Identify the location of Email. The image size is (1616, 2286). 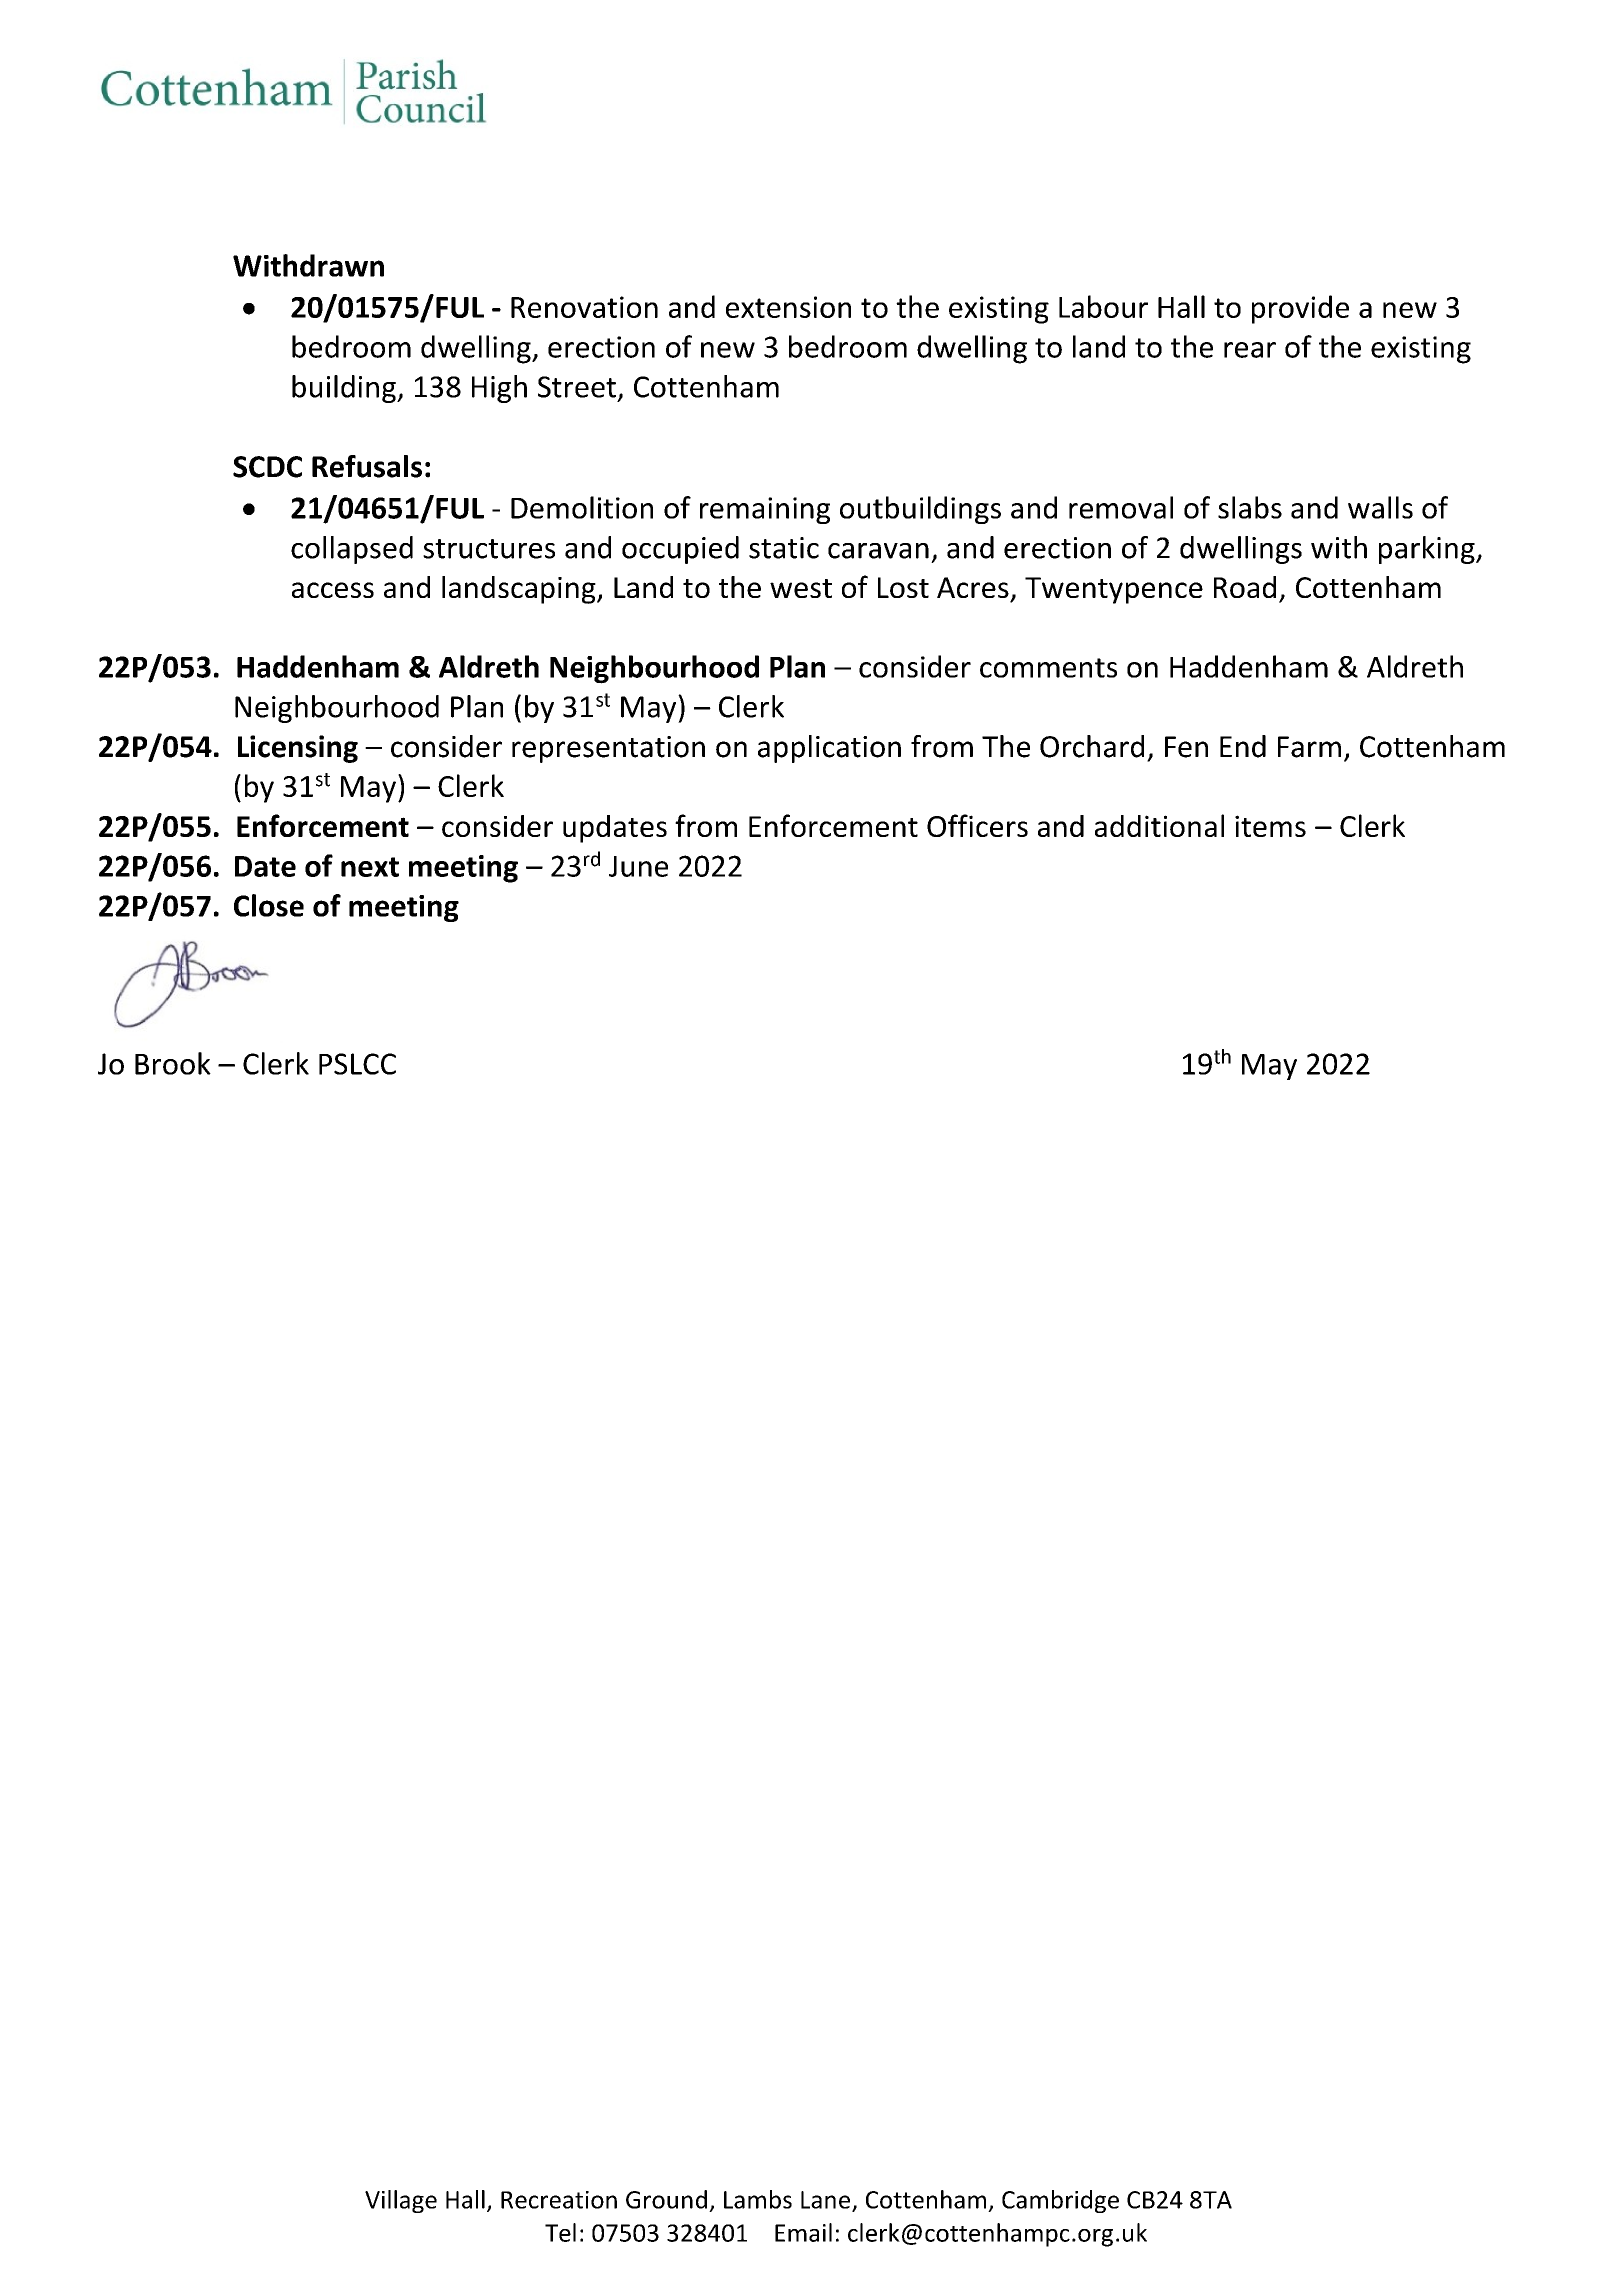
(803, 2232).
